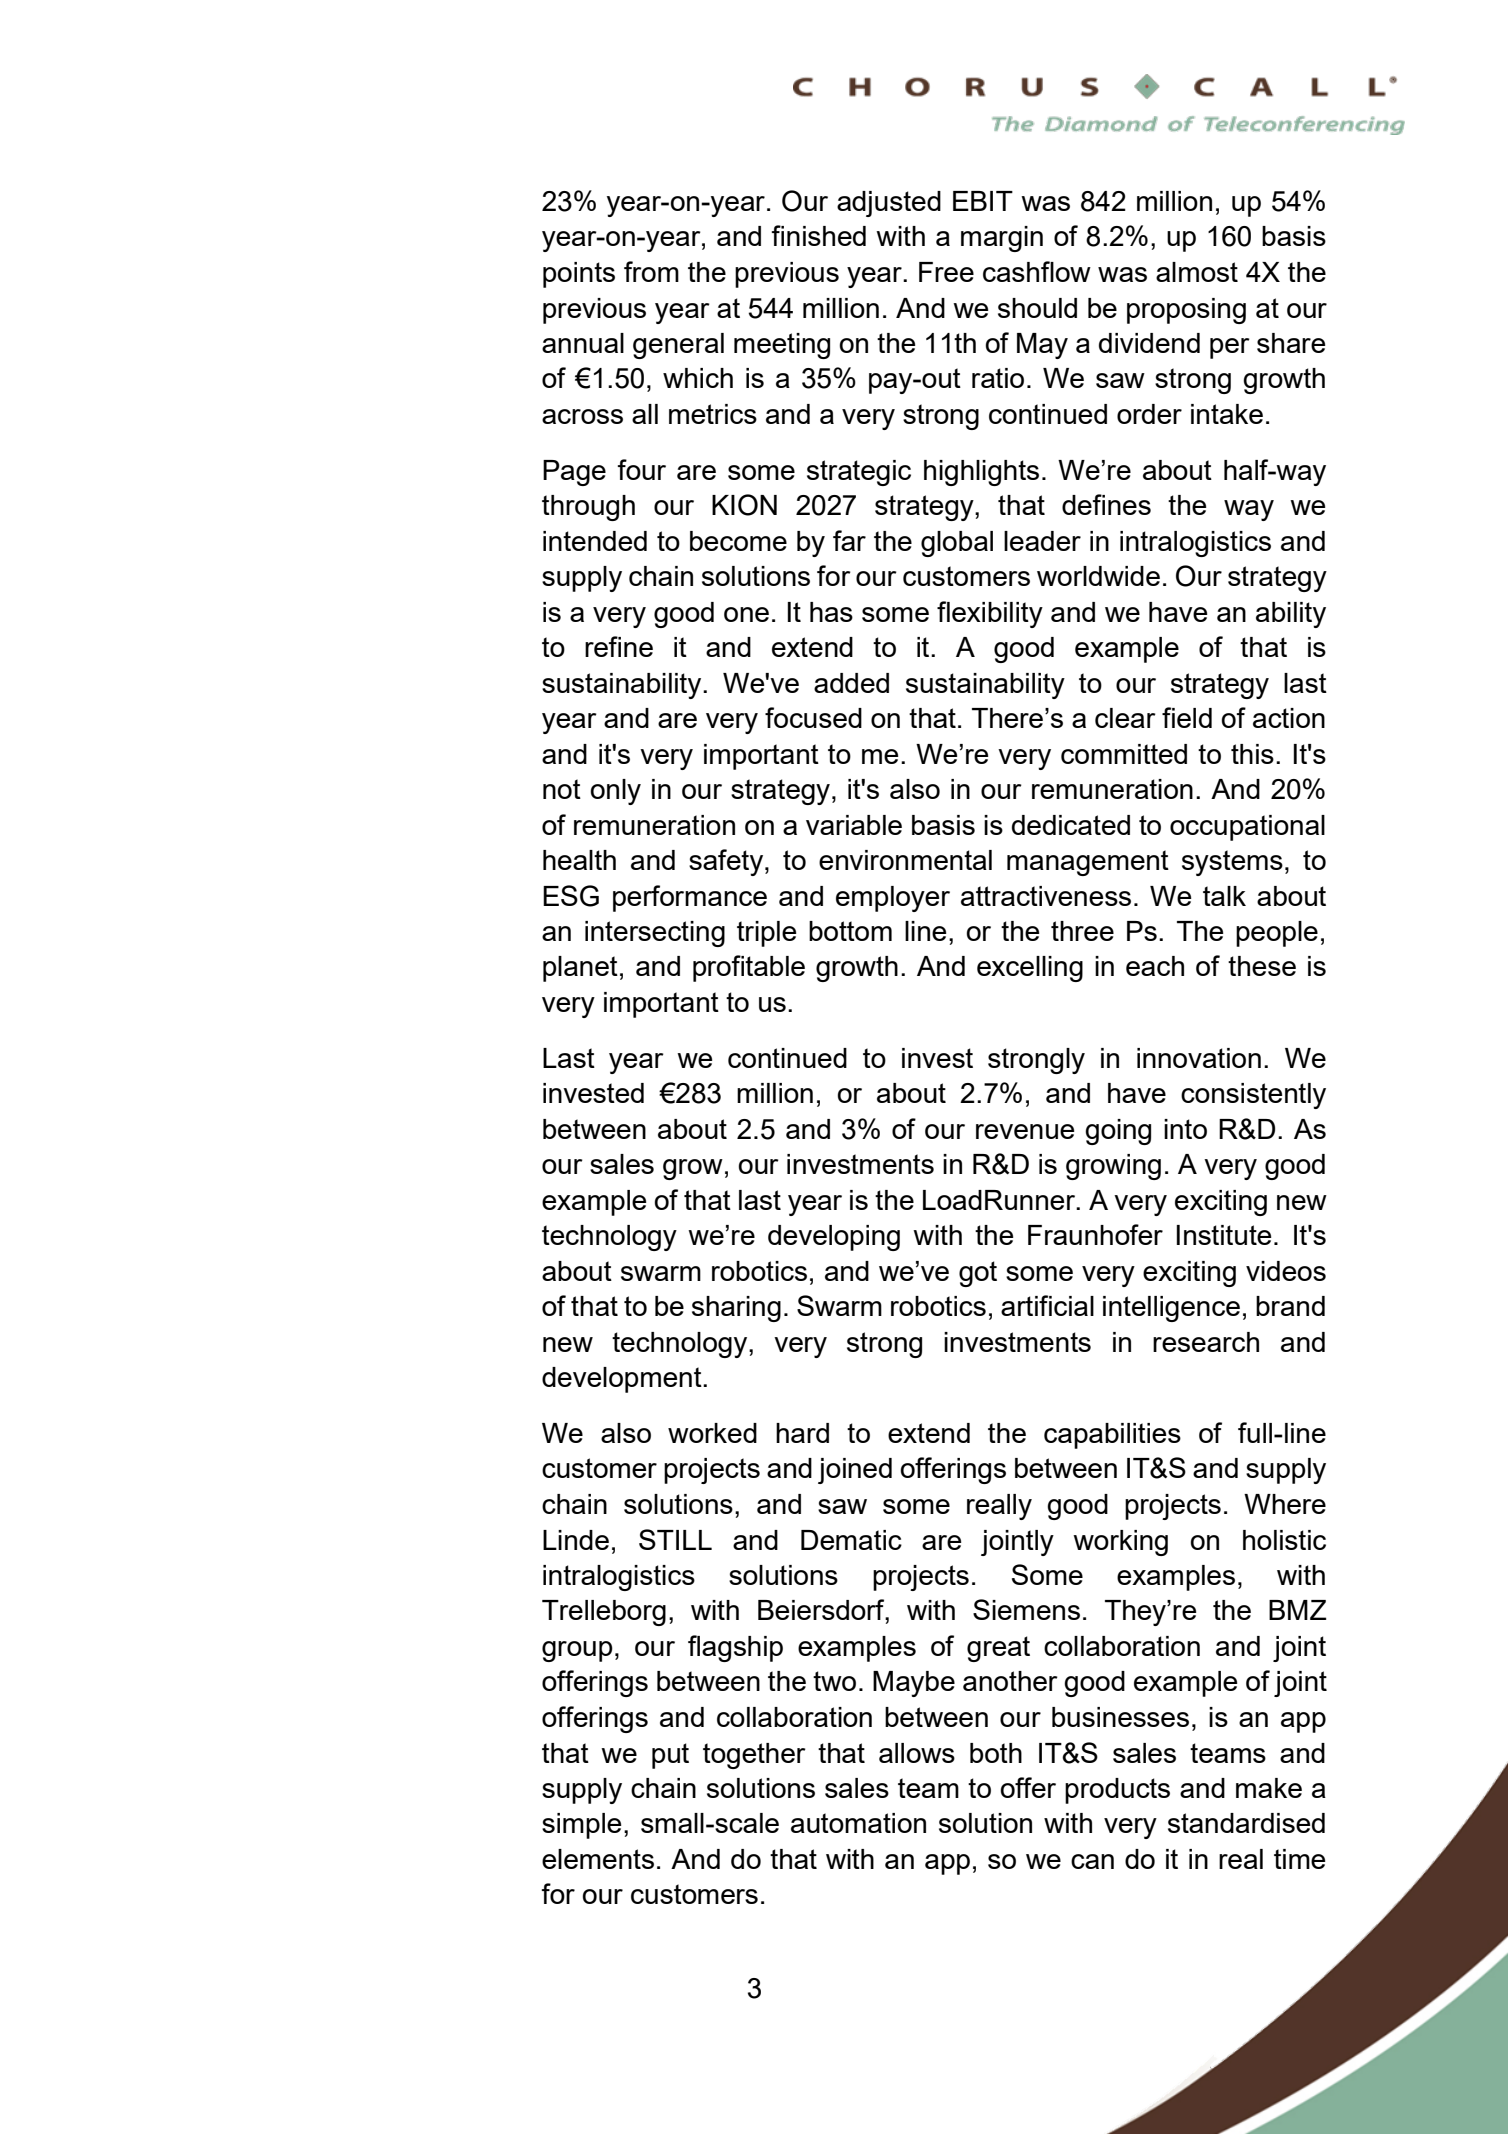  I want to click on Free, so click(946, 272).
